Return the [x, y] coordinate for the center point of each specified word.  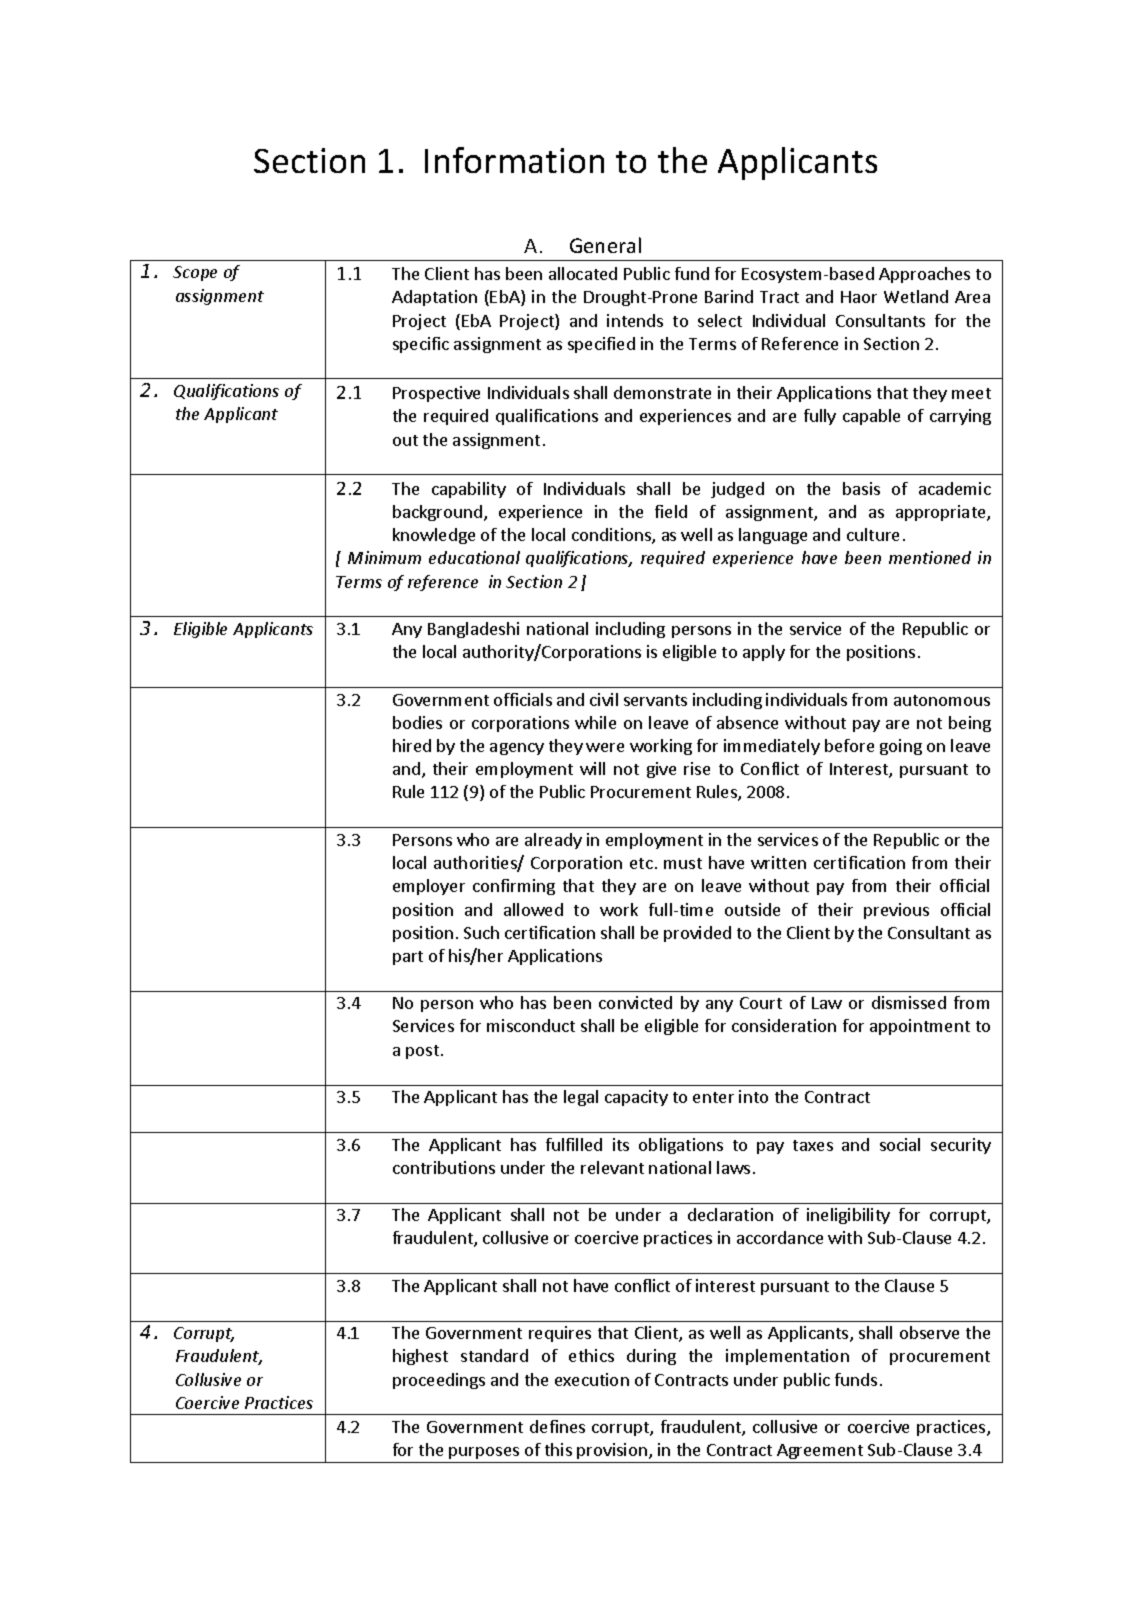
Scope [195, 273]
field [671, 511]
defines [557, 1426]
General [605, 245]
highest [420, 1357]
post [422, 1052]
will [592, 768]
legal [581, 1098]
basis [861, 488]
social [900, 1144]
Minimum [384, 557]
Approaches [924, 275]
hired [412, 745]
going [901, 747]
